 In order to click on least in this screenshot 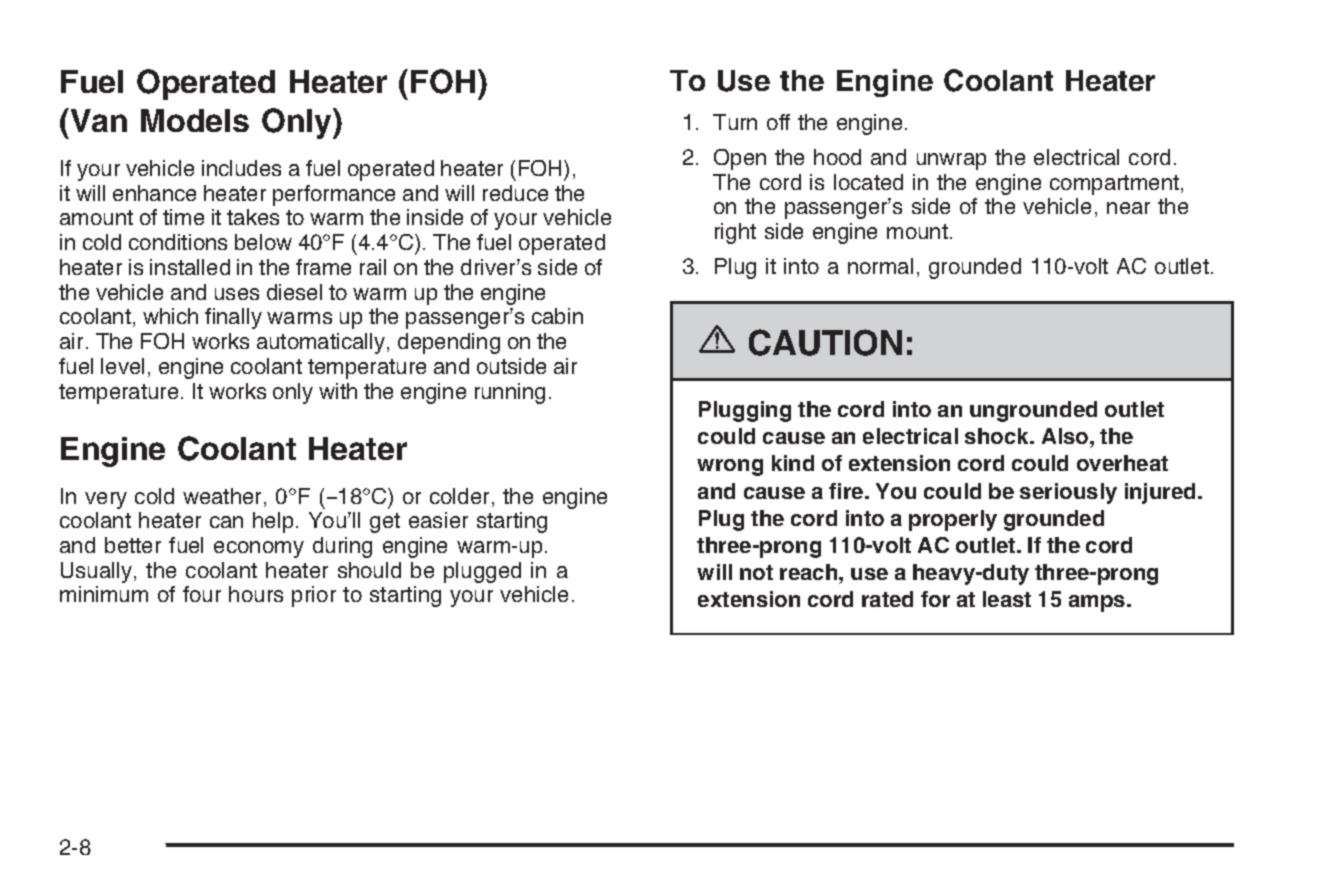, I will do `click(1007, 599)`.
